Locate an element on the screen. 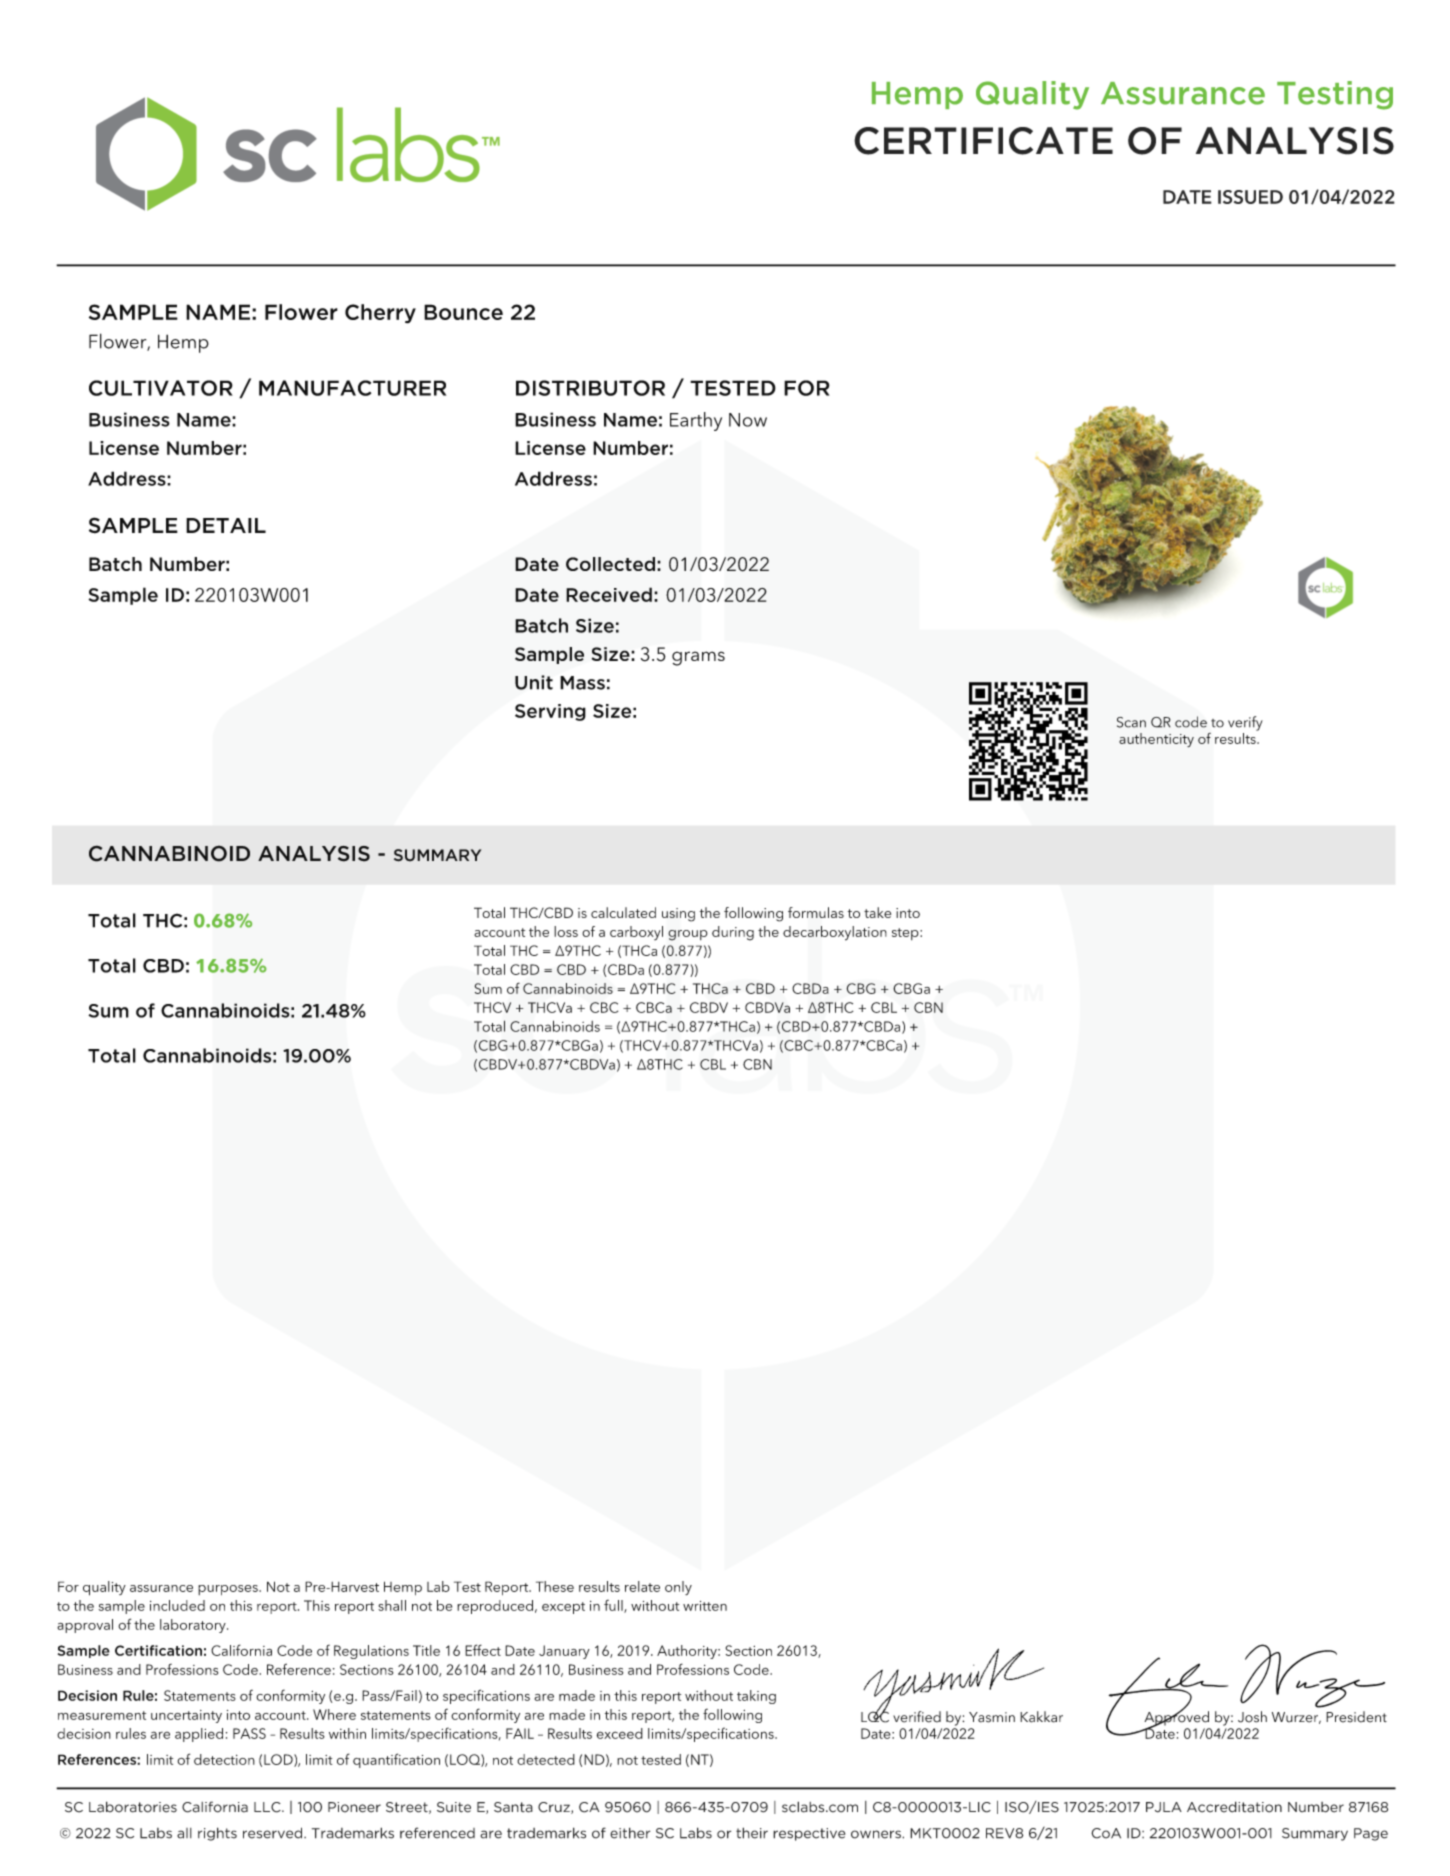 The image size is (1450, 1876). Bounce is located at coordinates (463, 312).
